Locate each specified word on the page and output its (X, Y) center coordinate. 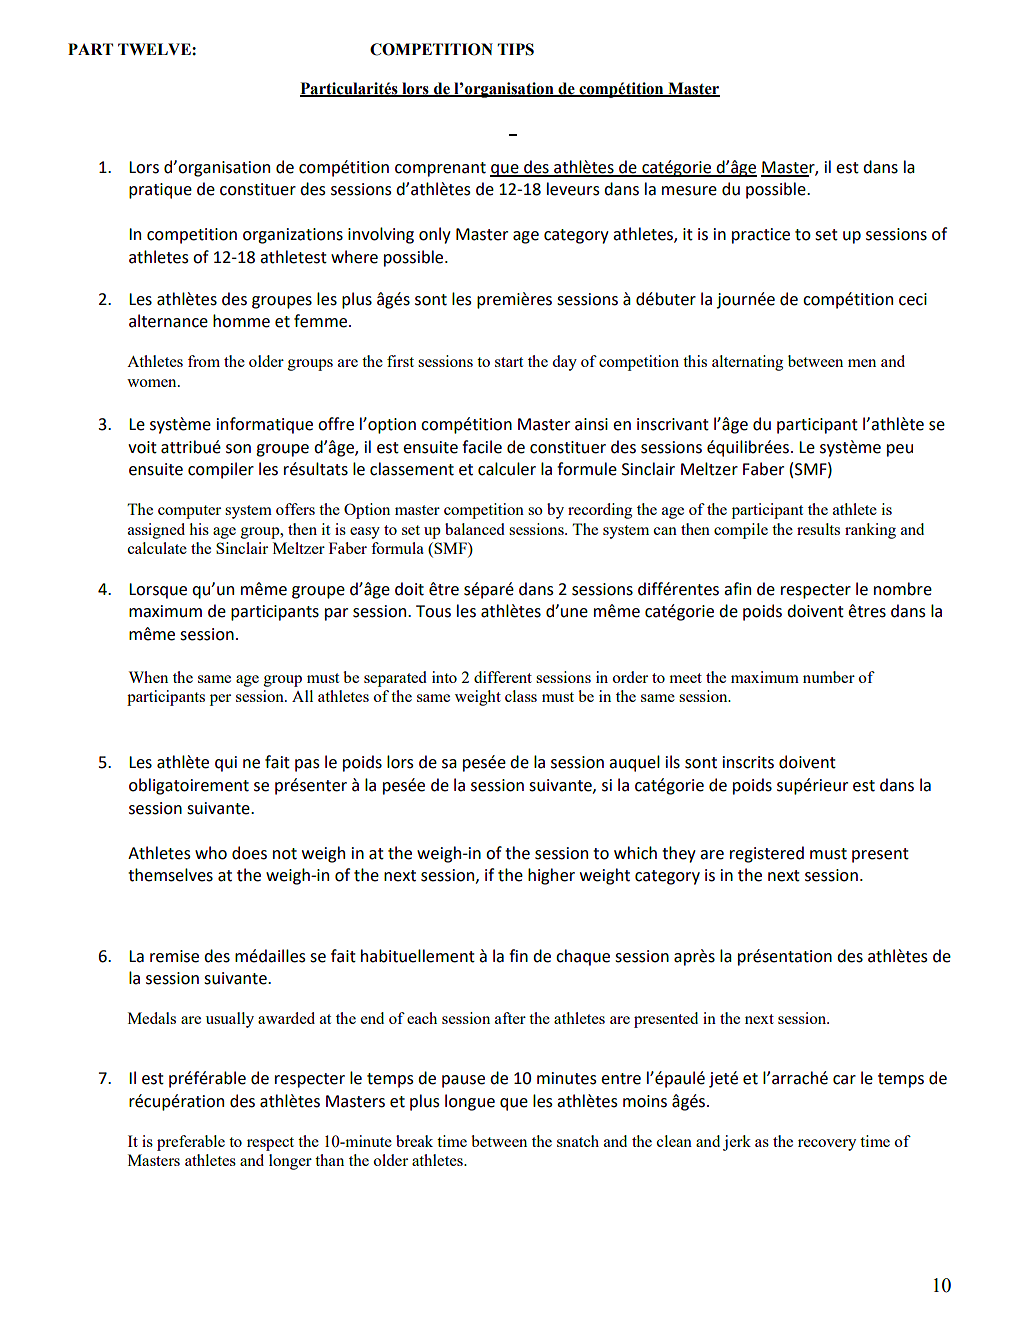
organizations (293, 236)
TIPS (516, 49)
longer (290, 1162)
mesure (689, 191)
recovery (827, 1145)
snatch (578, 1141)
